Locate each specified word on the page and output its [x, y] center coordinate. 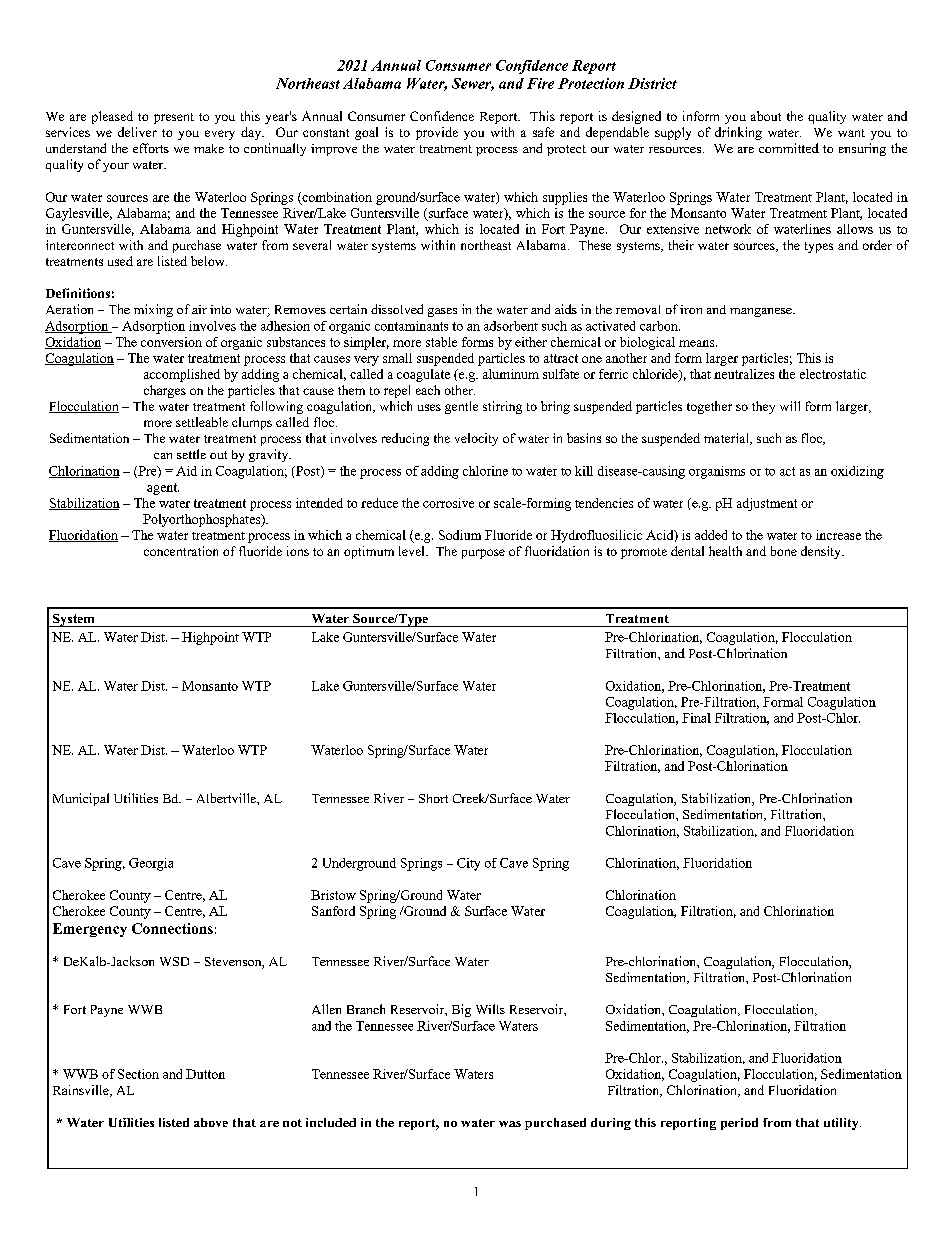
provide [437, 133]
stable [441, 342]
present [174, 118]
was [510, 1124]
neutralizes [744, 374]
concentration [181, 551]
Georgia [151, 864]
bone [784, 551]
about [766, 116]
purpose [483, 554]
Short [433, 798]
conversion [171, 342]
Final [696, 718]
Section [138, 1074]
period [739, 1124]
